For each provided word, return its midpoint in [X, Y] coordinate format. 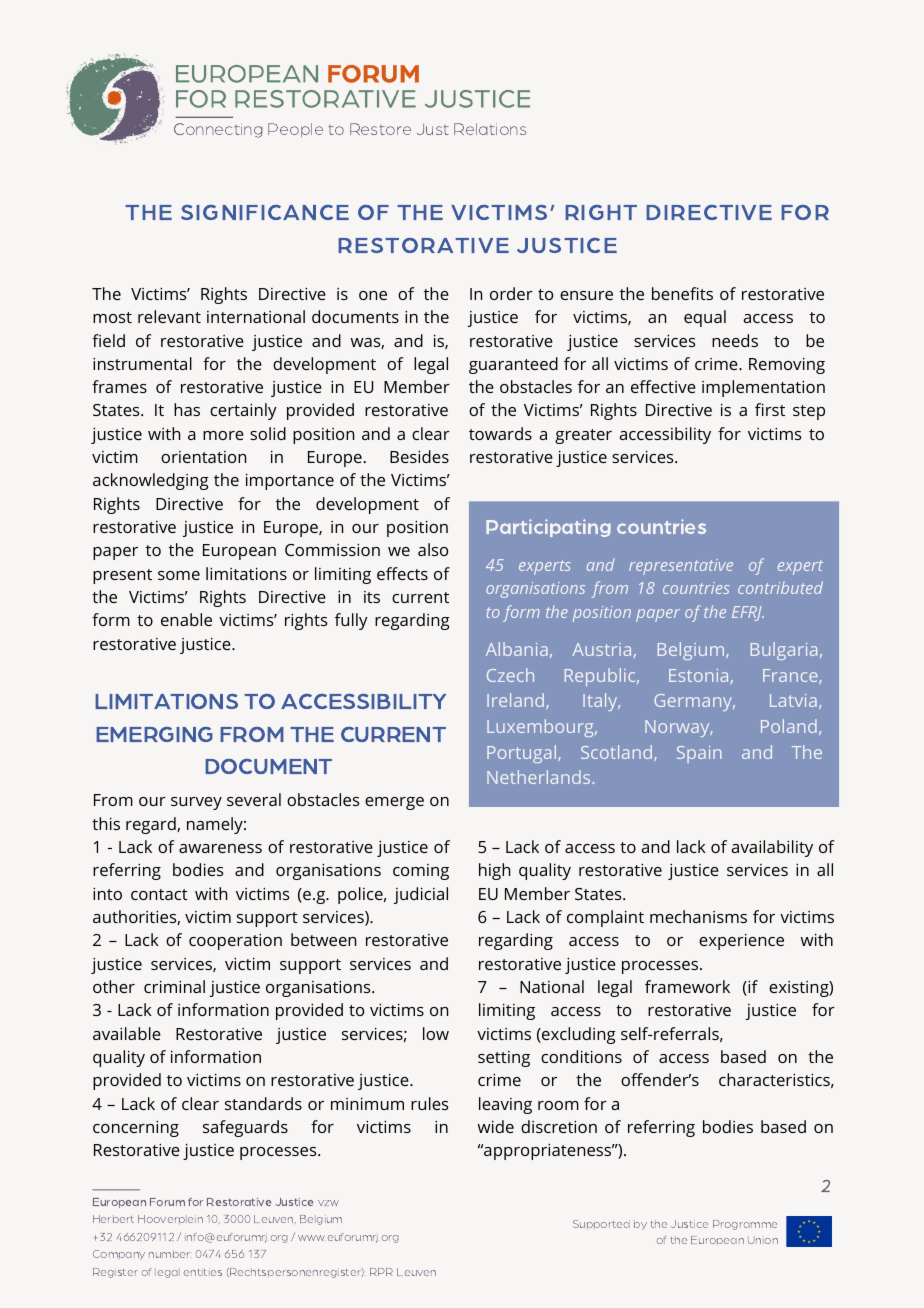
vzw [328, 1203]
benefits [682, 293]
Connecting [218, 130]
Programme [745, 1225]
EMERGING [154, 734]
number [169, 1254]
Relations [490, 129]
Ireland [517, 701]
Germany [694, 702]
